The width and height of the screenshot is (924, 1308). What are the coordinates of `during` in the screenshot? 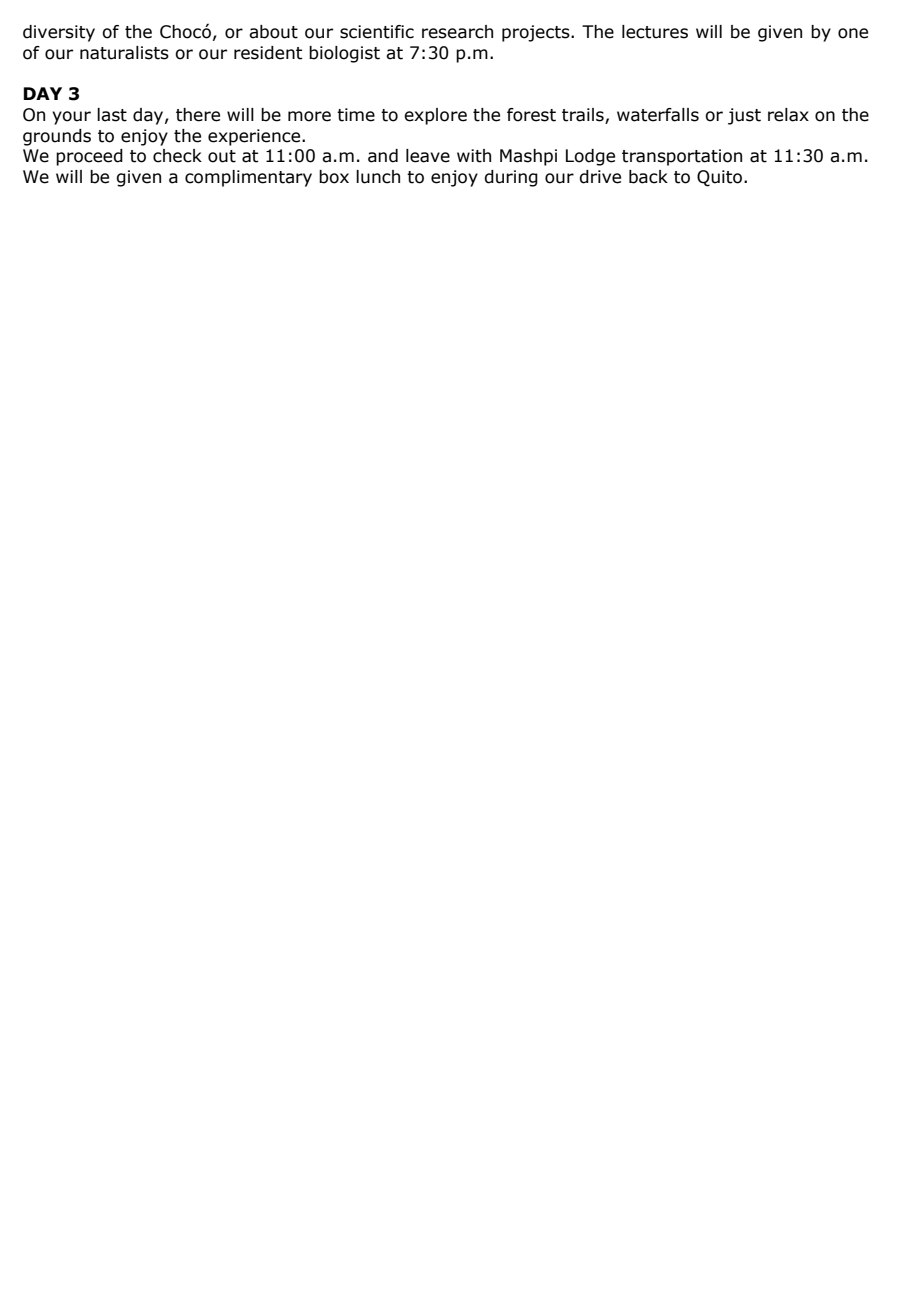 It's located at (511, 178).
